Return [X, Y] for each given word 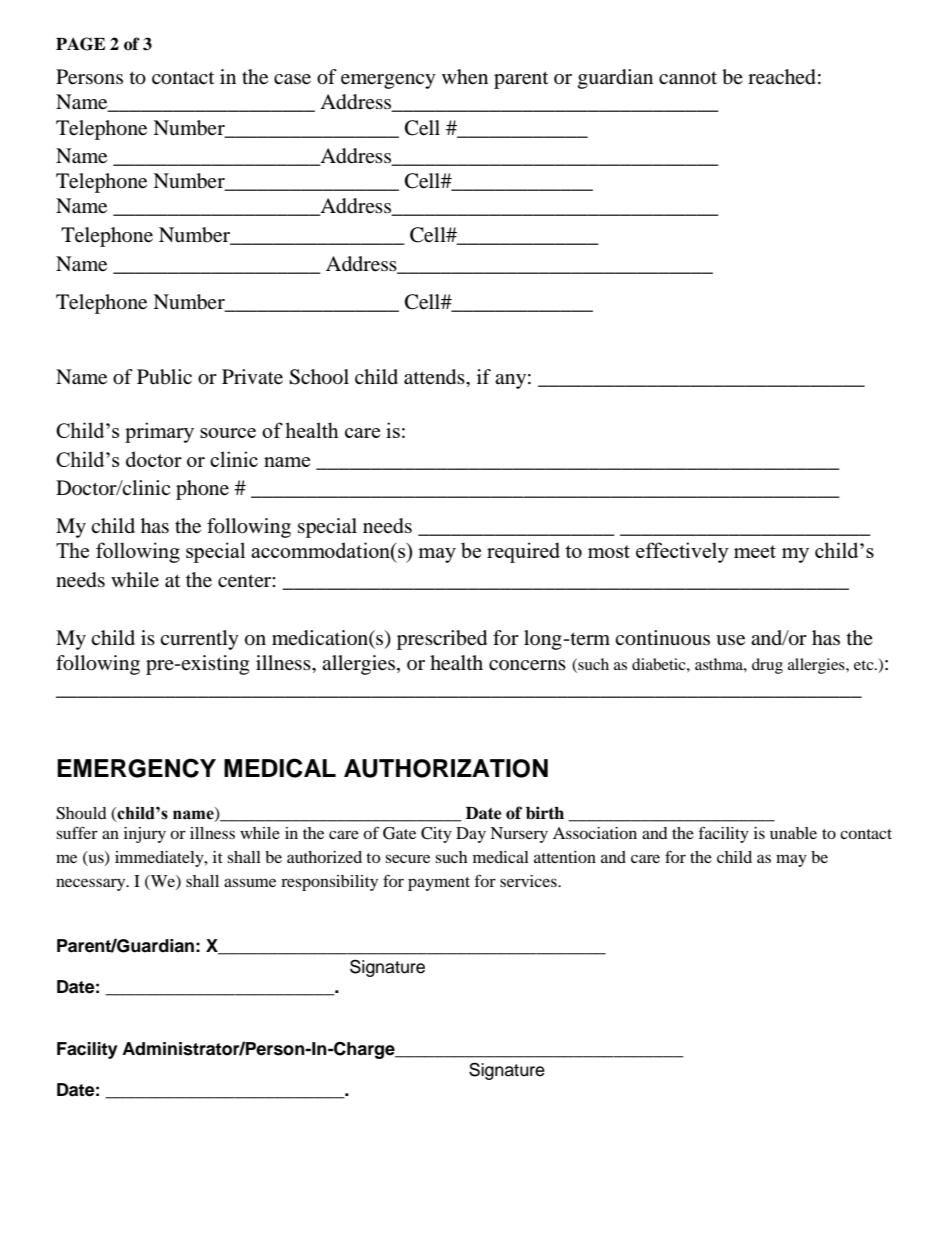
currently [199, 640]
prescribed [442, 640]
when [465, 77]
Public [164, 377]
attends [435, 377]
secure [407, 858]
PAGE [80, 44]
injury [145, 835]
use [730, 640]
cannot [688, 78]
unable [793, 833]
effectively [682, 552]
